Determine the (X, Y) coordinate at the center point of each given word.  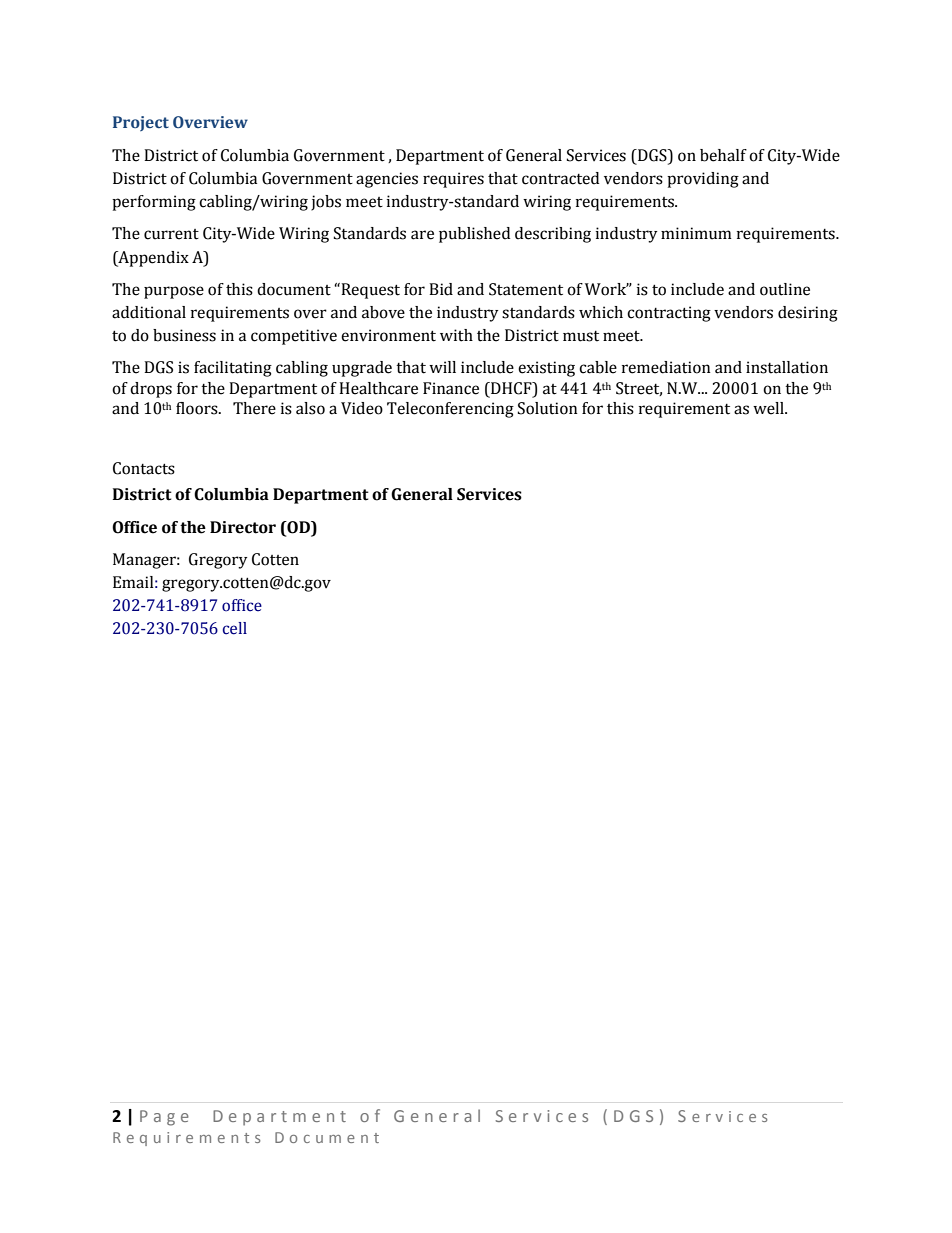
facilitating (233, 369)
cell (235, 628)
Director (243, 527)
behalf (723, 155)
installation (787, 367)
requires (453, 180)
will (442, 367)
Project (141, 123)
